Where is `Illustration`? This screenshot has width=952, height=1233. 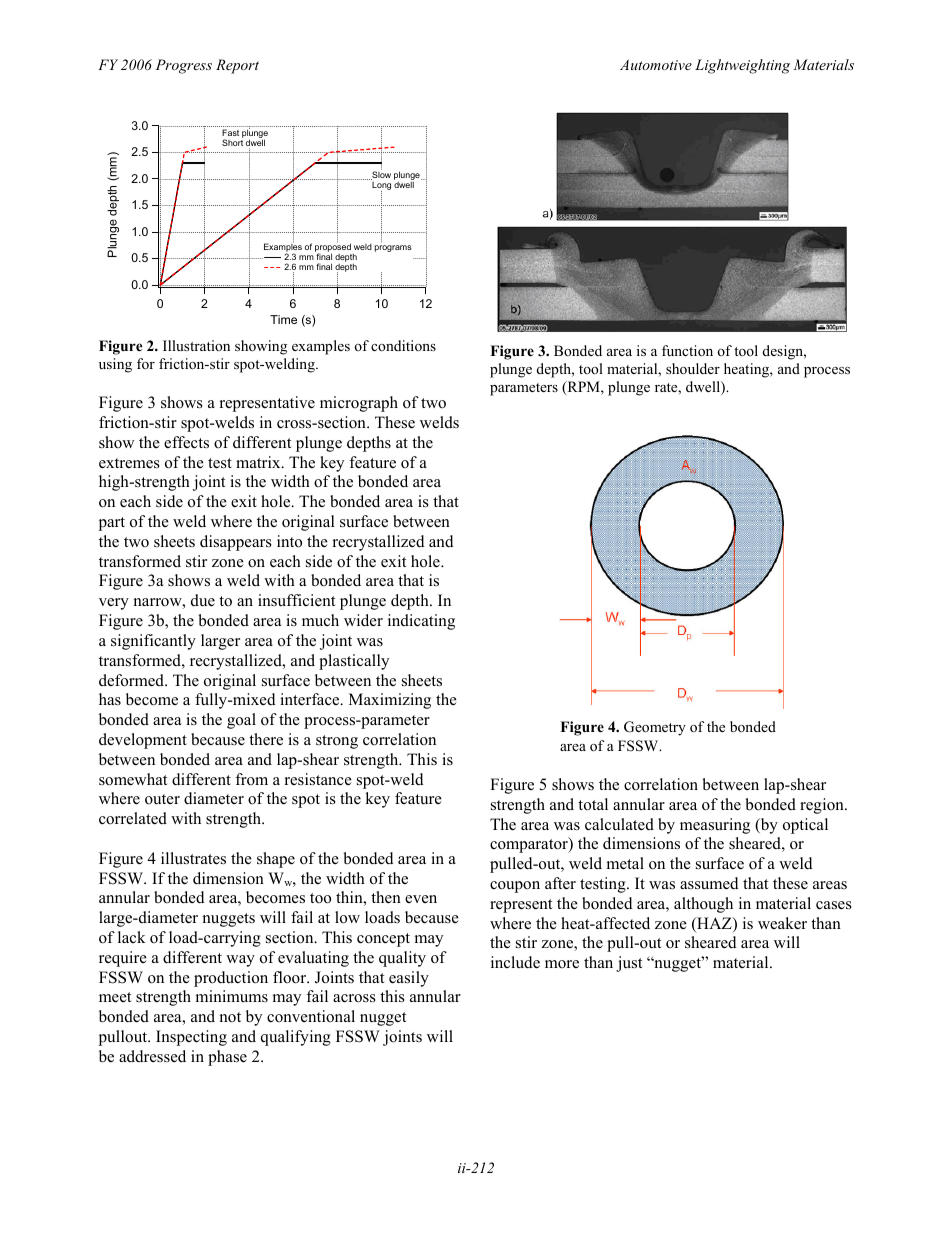
Illustration is located at coordinates (196, 345).
